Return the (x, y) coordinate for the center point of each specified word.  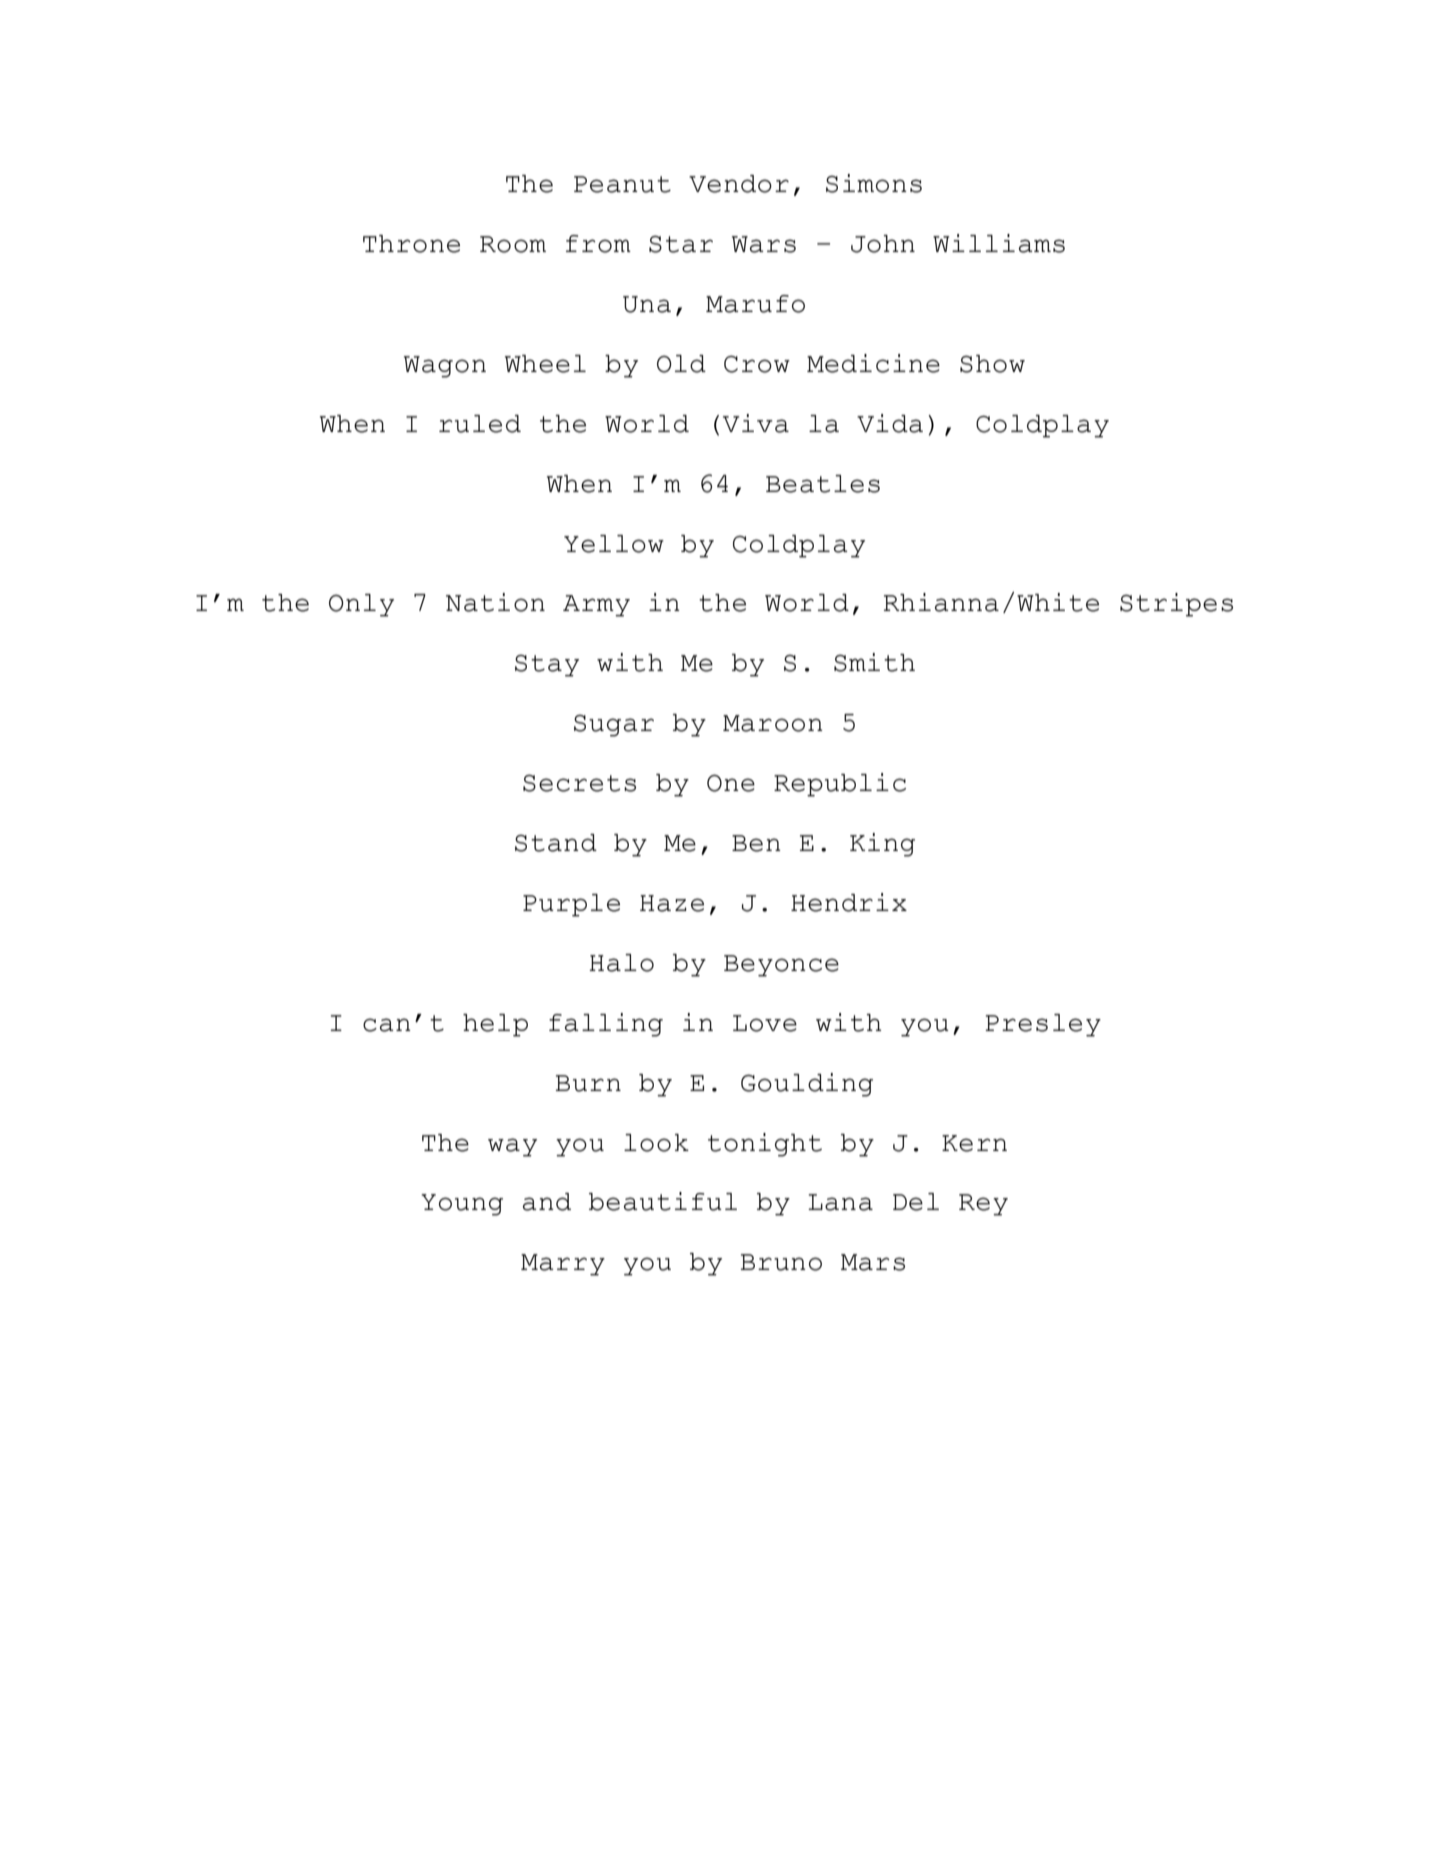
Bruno (781, 1262)
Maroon (773, 723)
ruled (480, 424)
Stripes (1176, 605)
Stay (547, 666)
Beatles (823, 484)
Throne (411, 244)
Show (992, 364)
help (495, 1025)
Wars (764, 244)
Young (462, 1205)
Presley (1043, 1025)
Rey (983, 1205)
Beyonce (781, 966)
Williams (999, 243)
